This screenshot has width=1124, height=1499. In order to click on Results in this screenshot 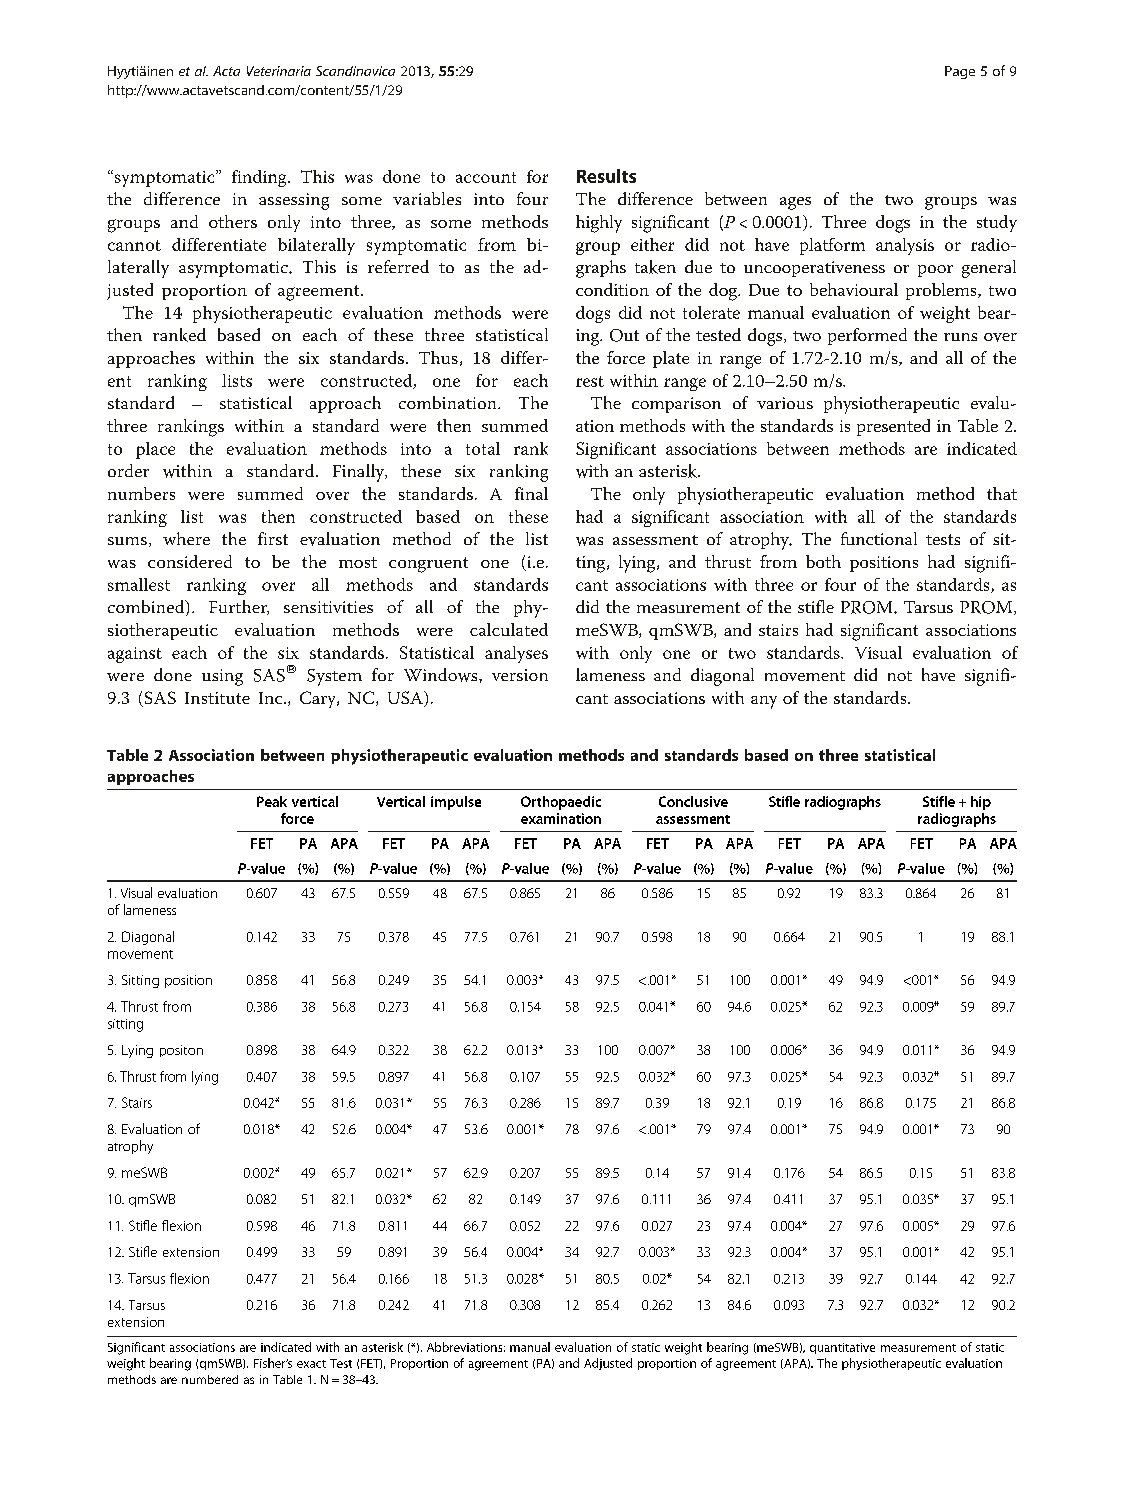, I will do `click(606, 176)`.
